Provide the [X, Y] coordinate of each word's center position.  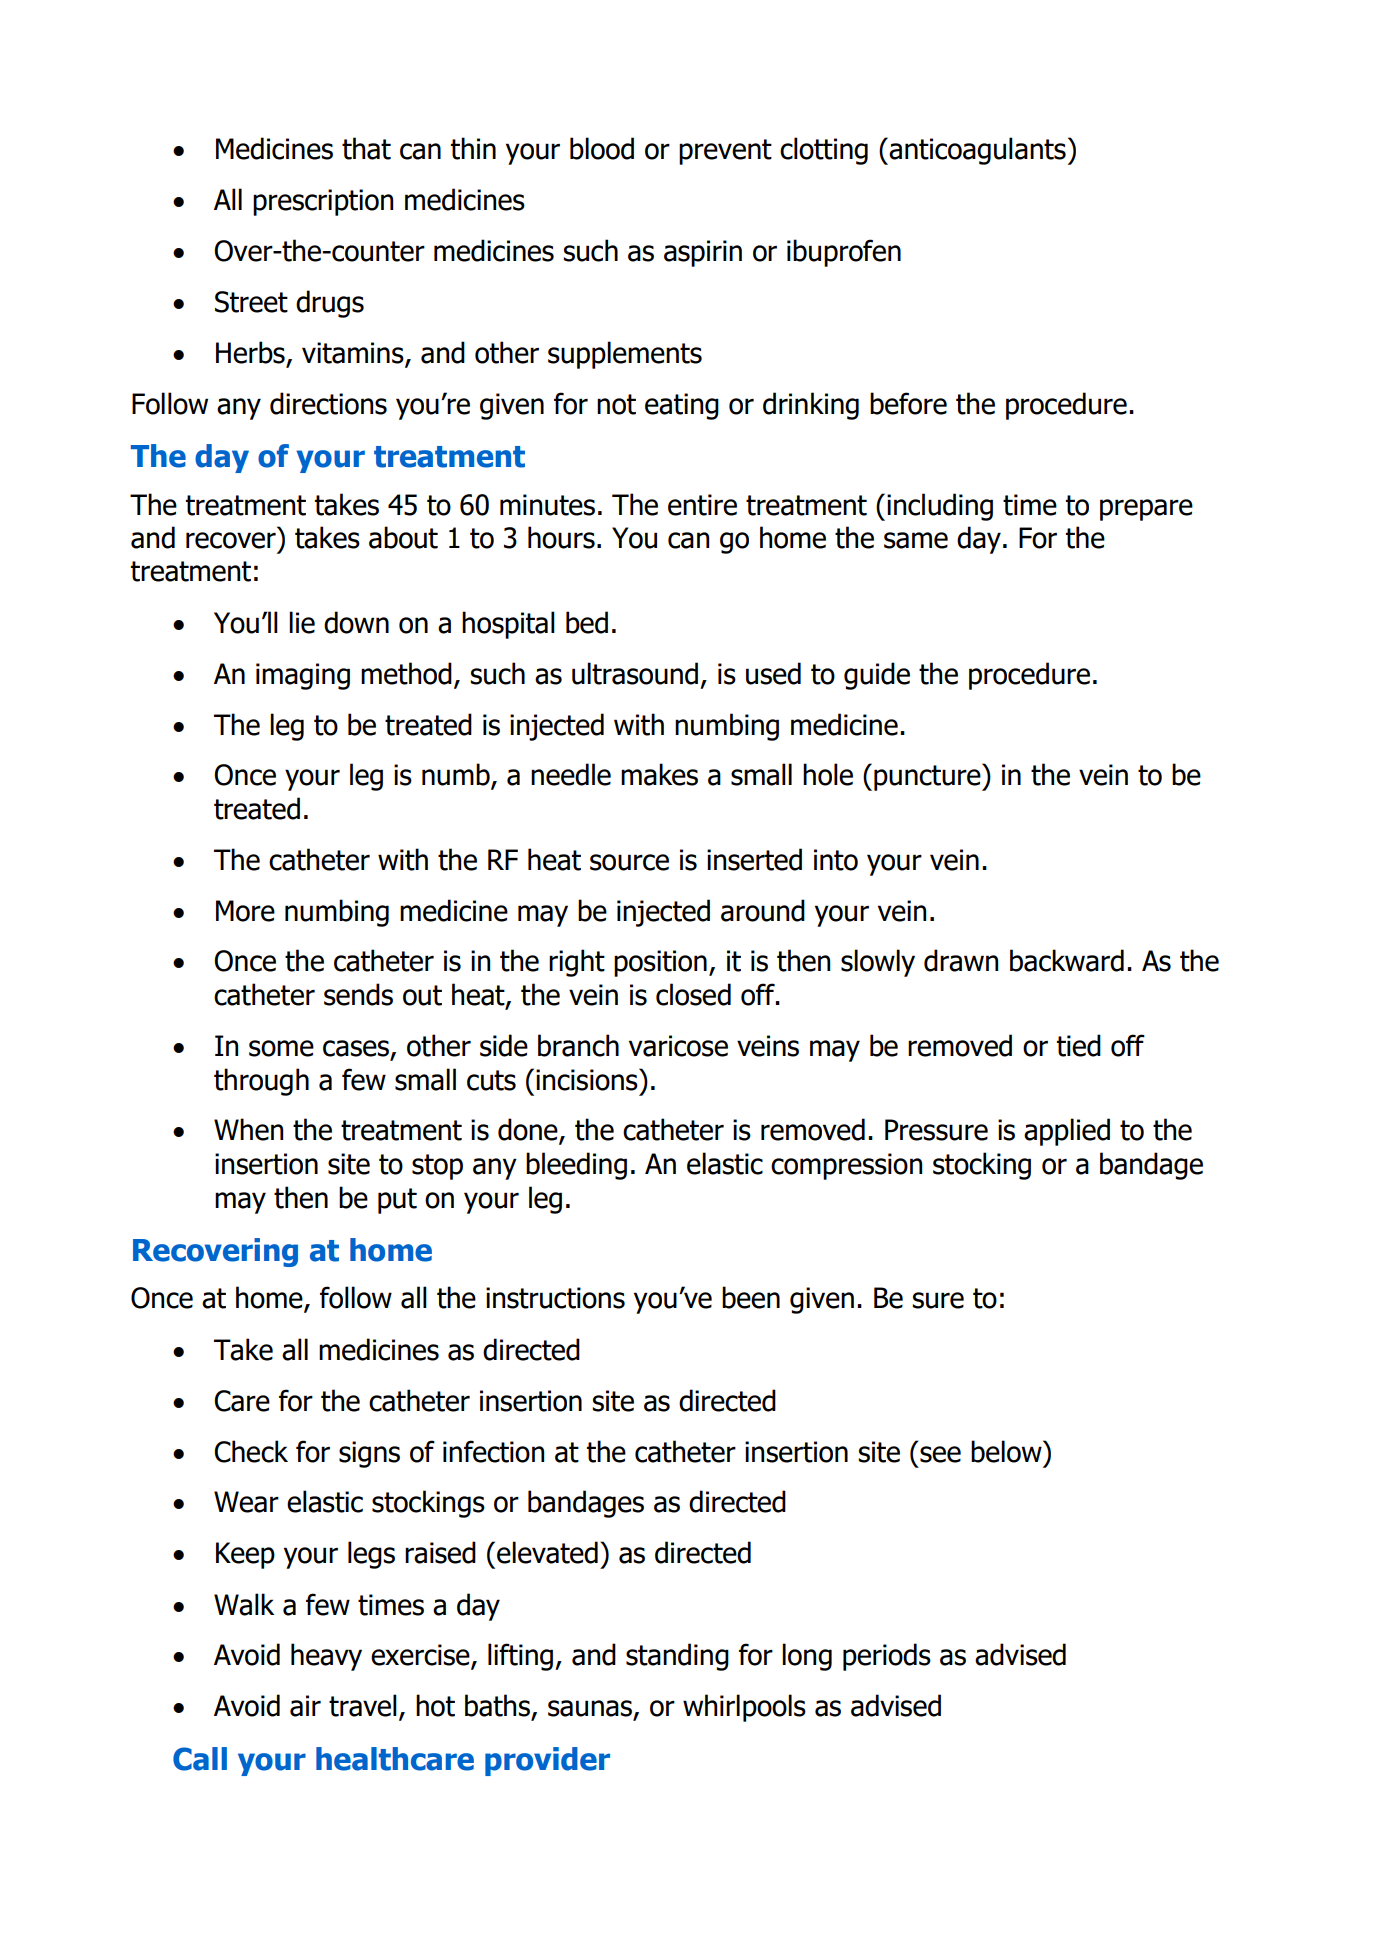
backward [1067, 960]
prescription [323, 202]
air [305, 1706]
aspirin [703, 253]
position [660, 963]
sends [358, 994]
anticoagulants [976, 151]
